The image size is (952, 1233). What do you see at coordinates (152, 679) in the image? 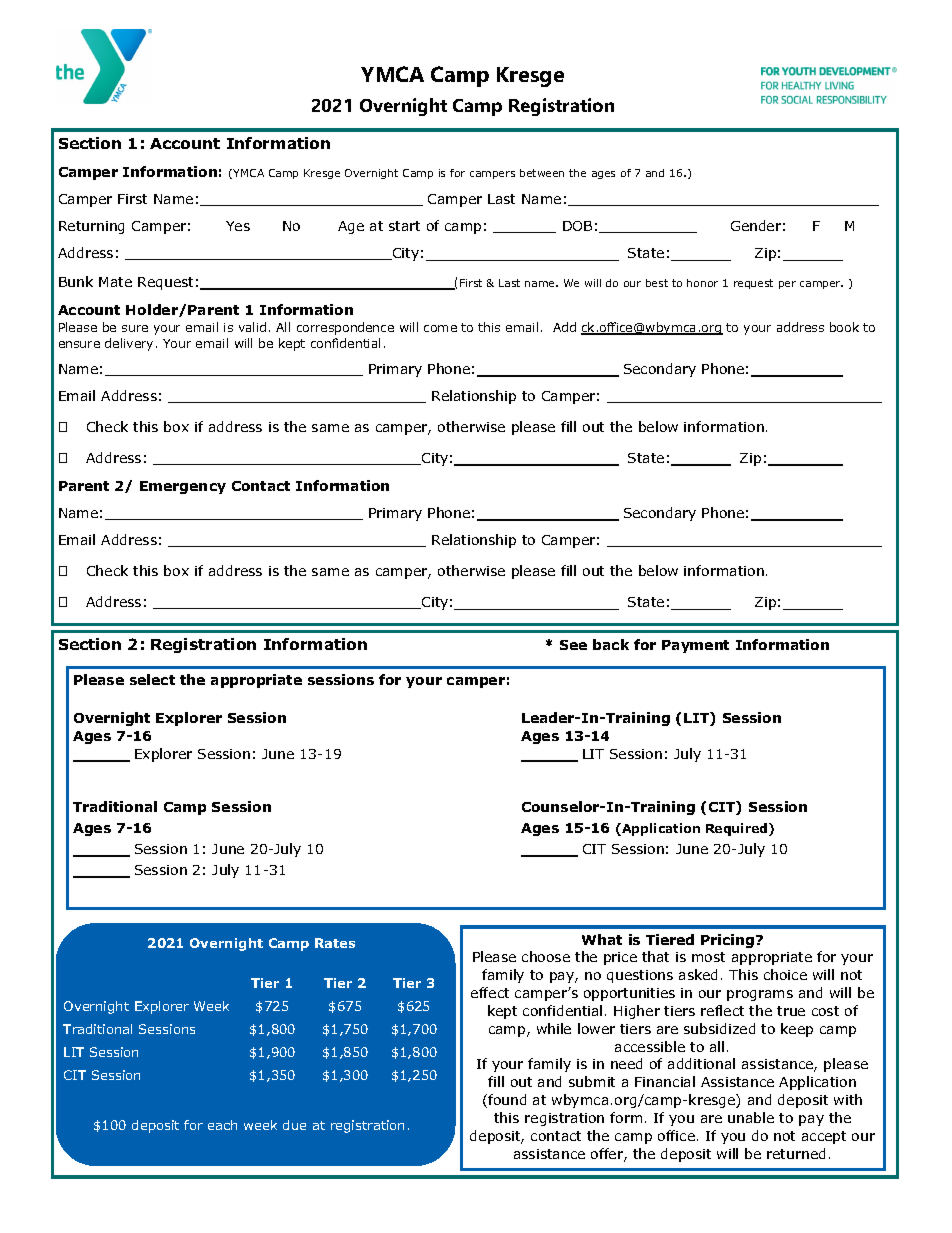
I see `select` at bounding box center [152, 679].
